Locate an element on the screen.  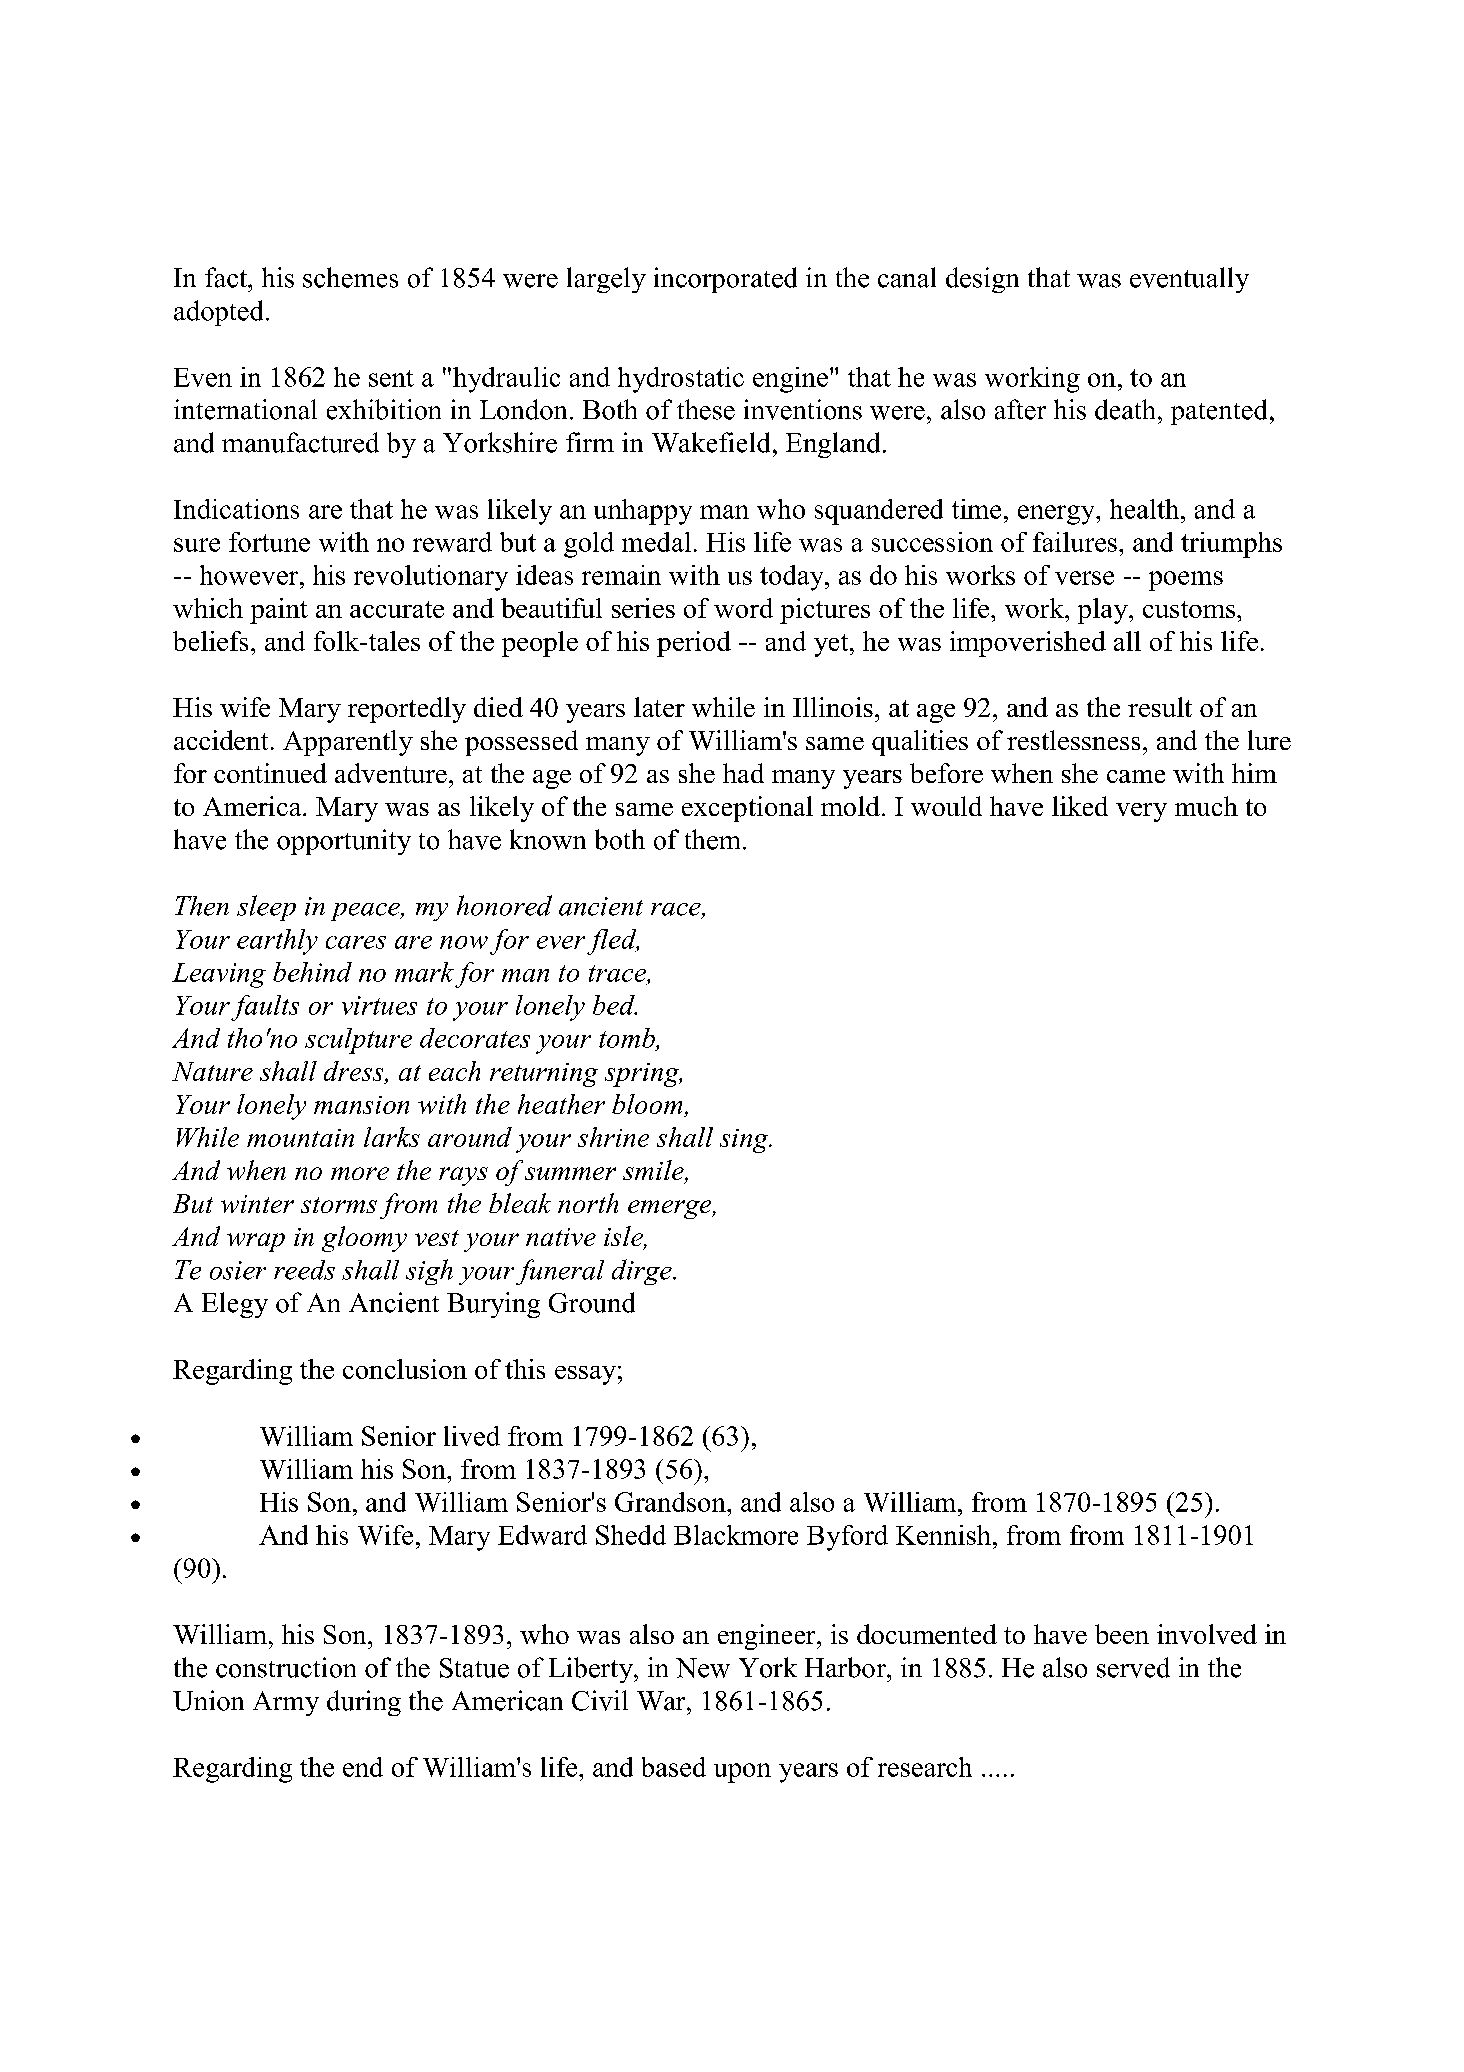
Army is located at coordinates (286, 1703).
